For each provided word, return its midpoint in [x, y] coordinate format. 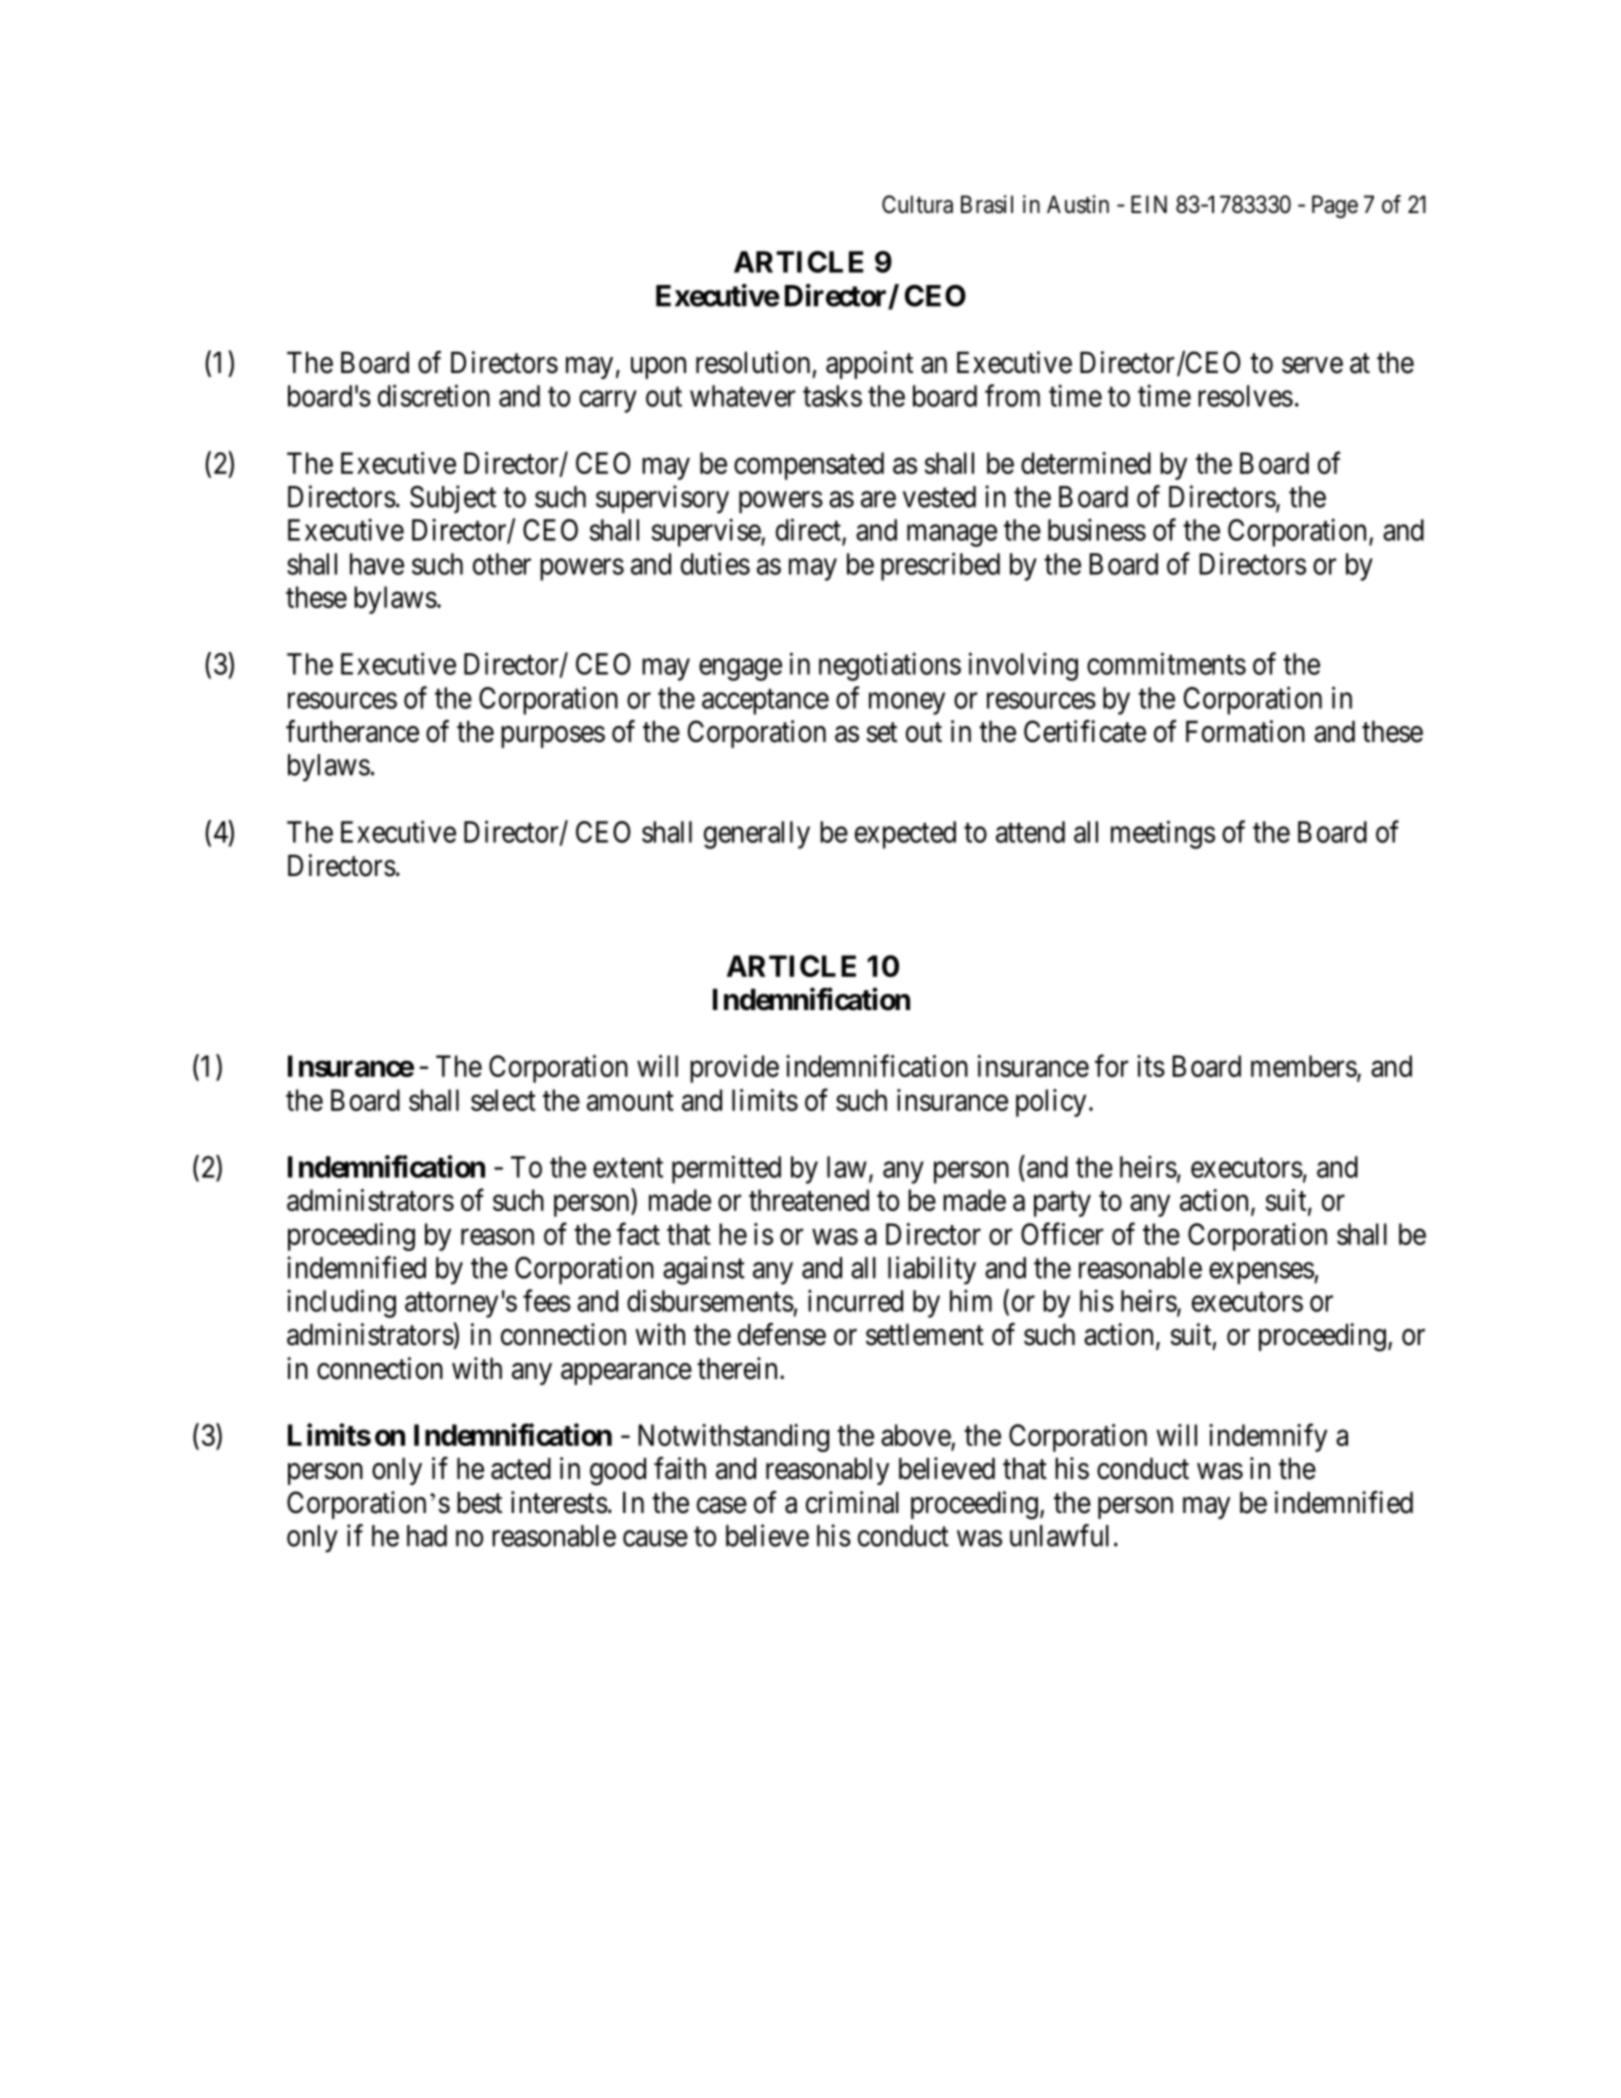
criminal [852, 1502]
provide [734, 1069]
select [503, 1100]
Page [1335, 206]
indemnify [1268, 1437]
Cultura [917, 204]
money [907, 704]
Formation [1245, 731]
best [479, 1502]
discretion [434, 395]
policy [1051, 1103]
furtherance [352, 731]
